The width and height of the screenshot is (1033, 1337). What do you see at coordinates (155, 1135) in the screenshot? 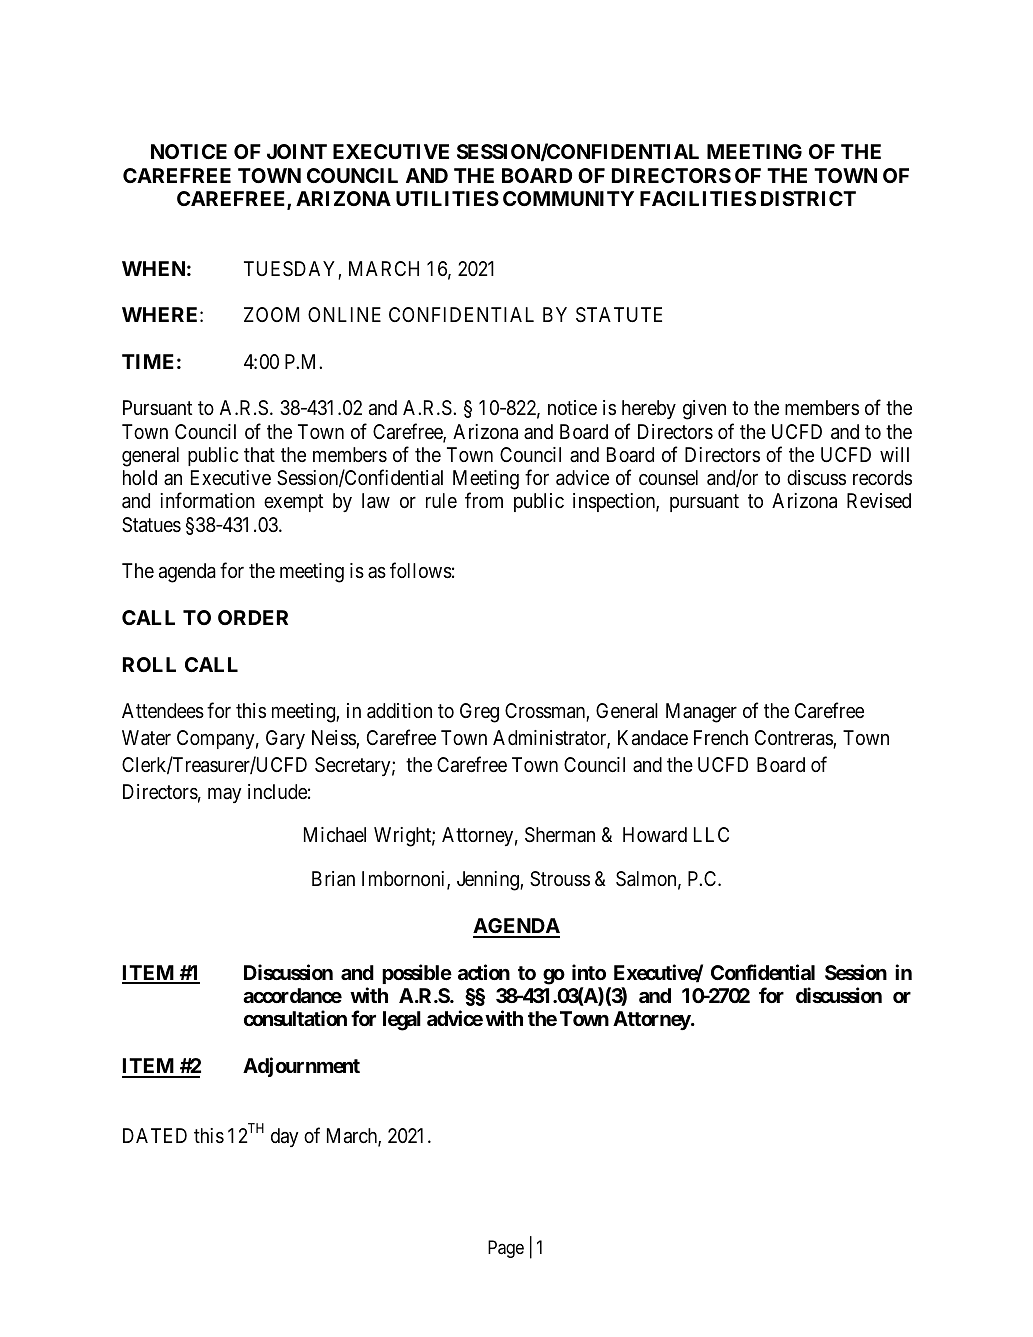
I see `DATED` at bounding box center [155, 1135].
